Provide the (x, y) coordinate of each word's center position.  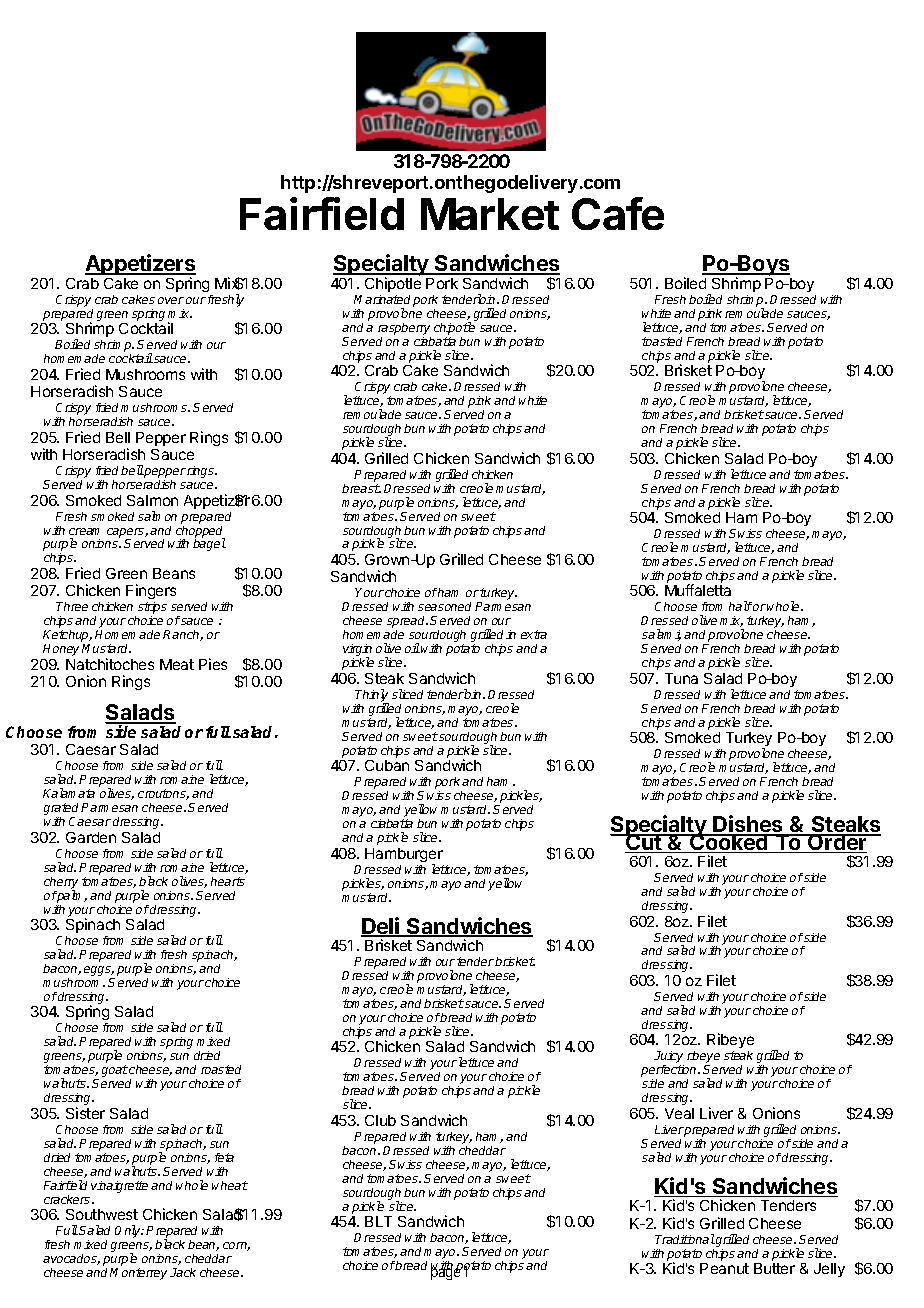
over (171, 300)
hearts (228, 881)
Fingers (151, 593)
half (740, 606)
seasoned (444, 606)
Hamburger (404, 856)
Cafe (618, 213)
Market (490, 214)
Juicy (669, 1058)
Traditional (685, 1239)
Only (129, 1231)
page (446, 1274)
